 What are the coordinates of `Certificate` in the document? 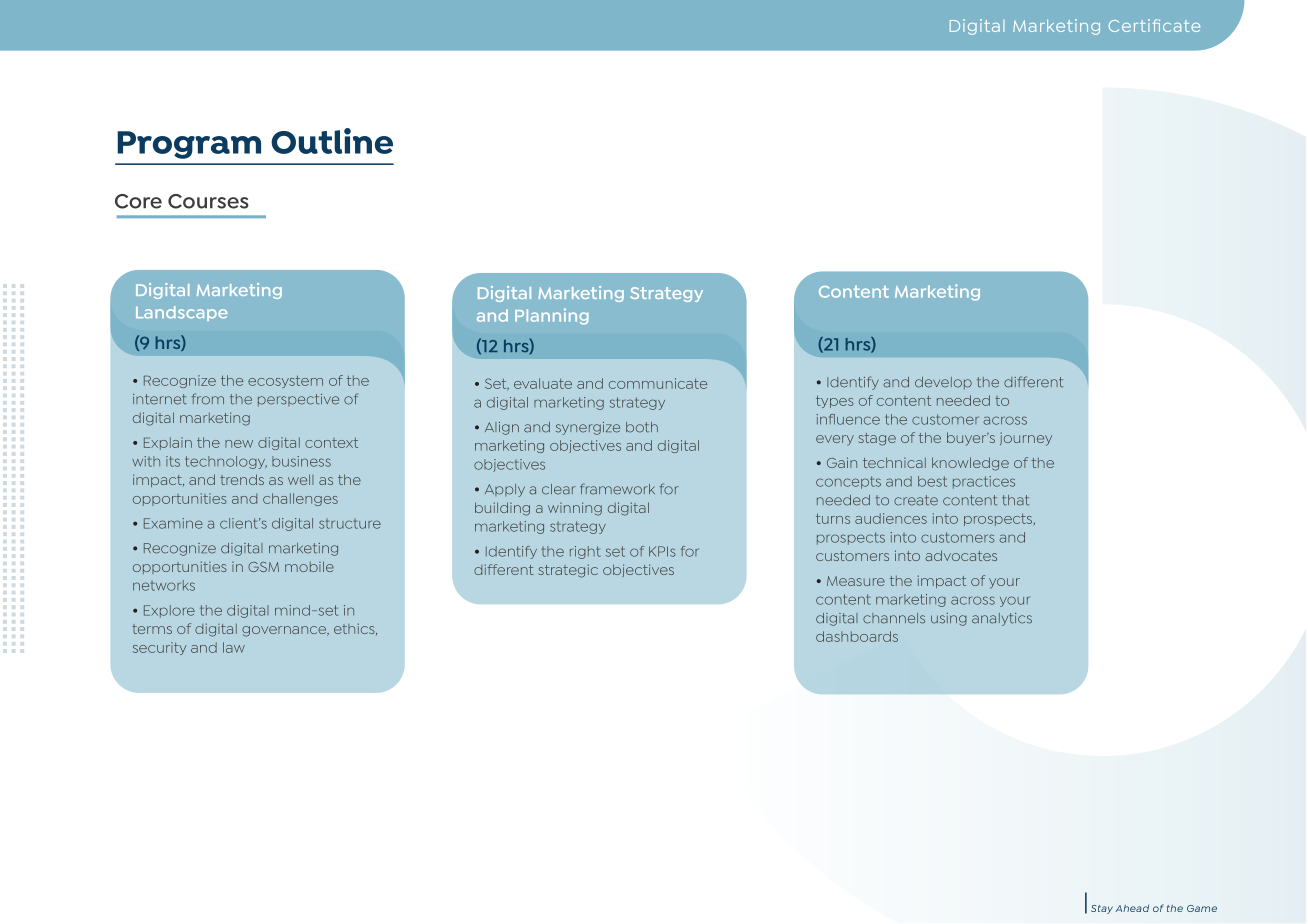 It's located at (1154, 25).
